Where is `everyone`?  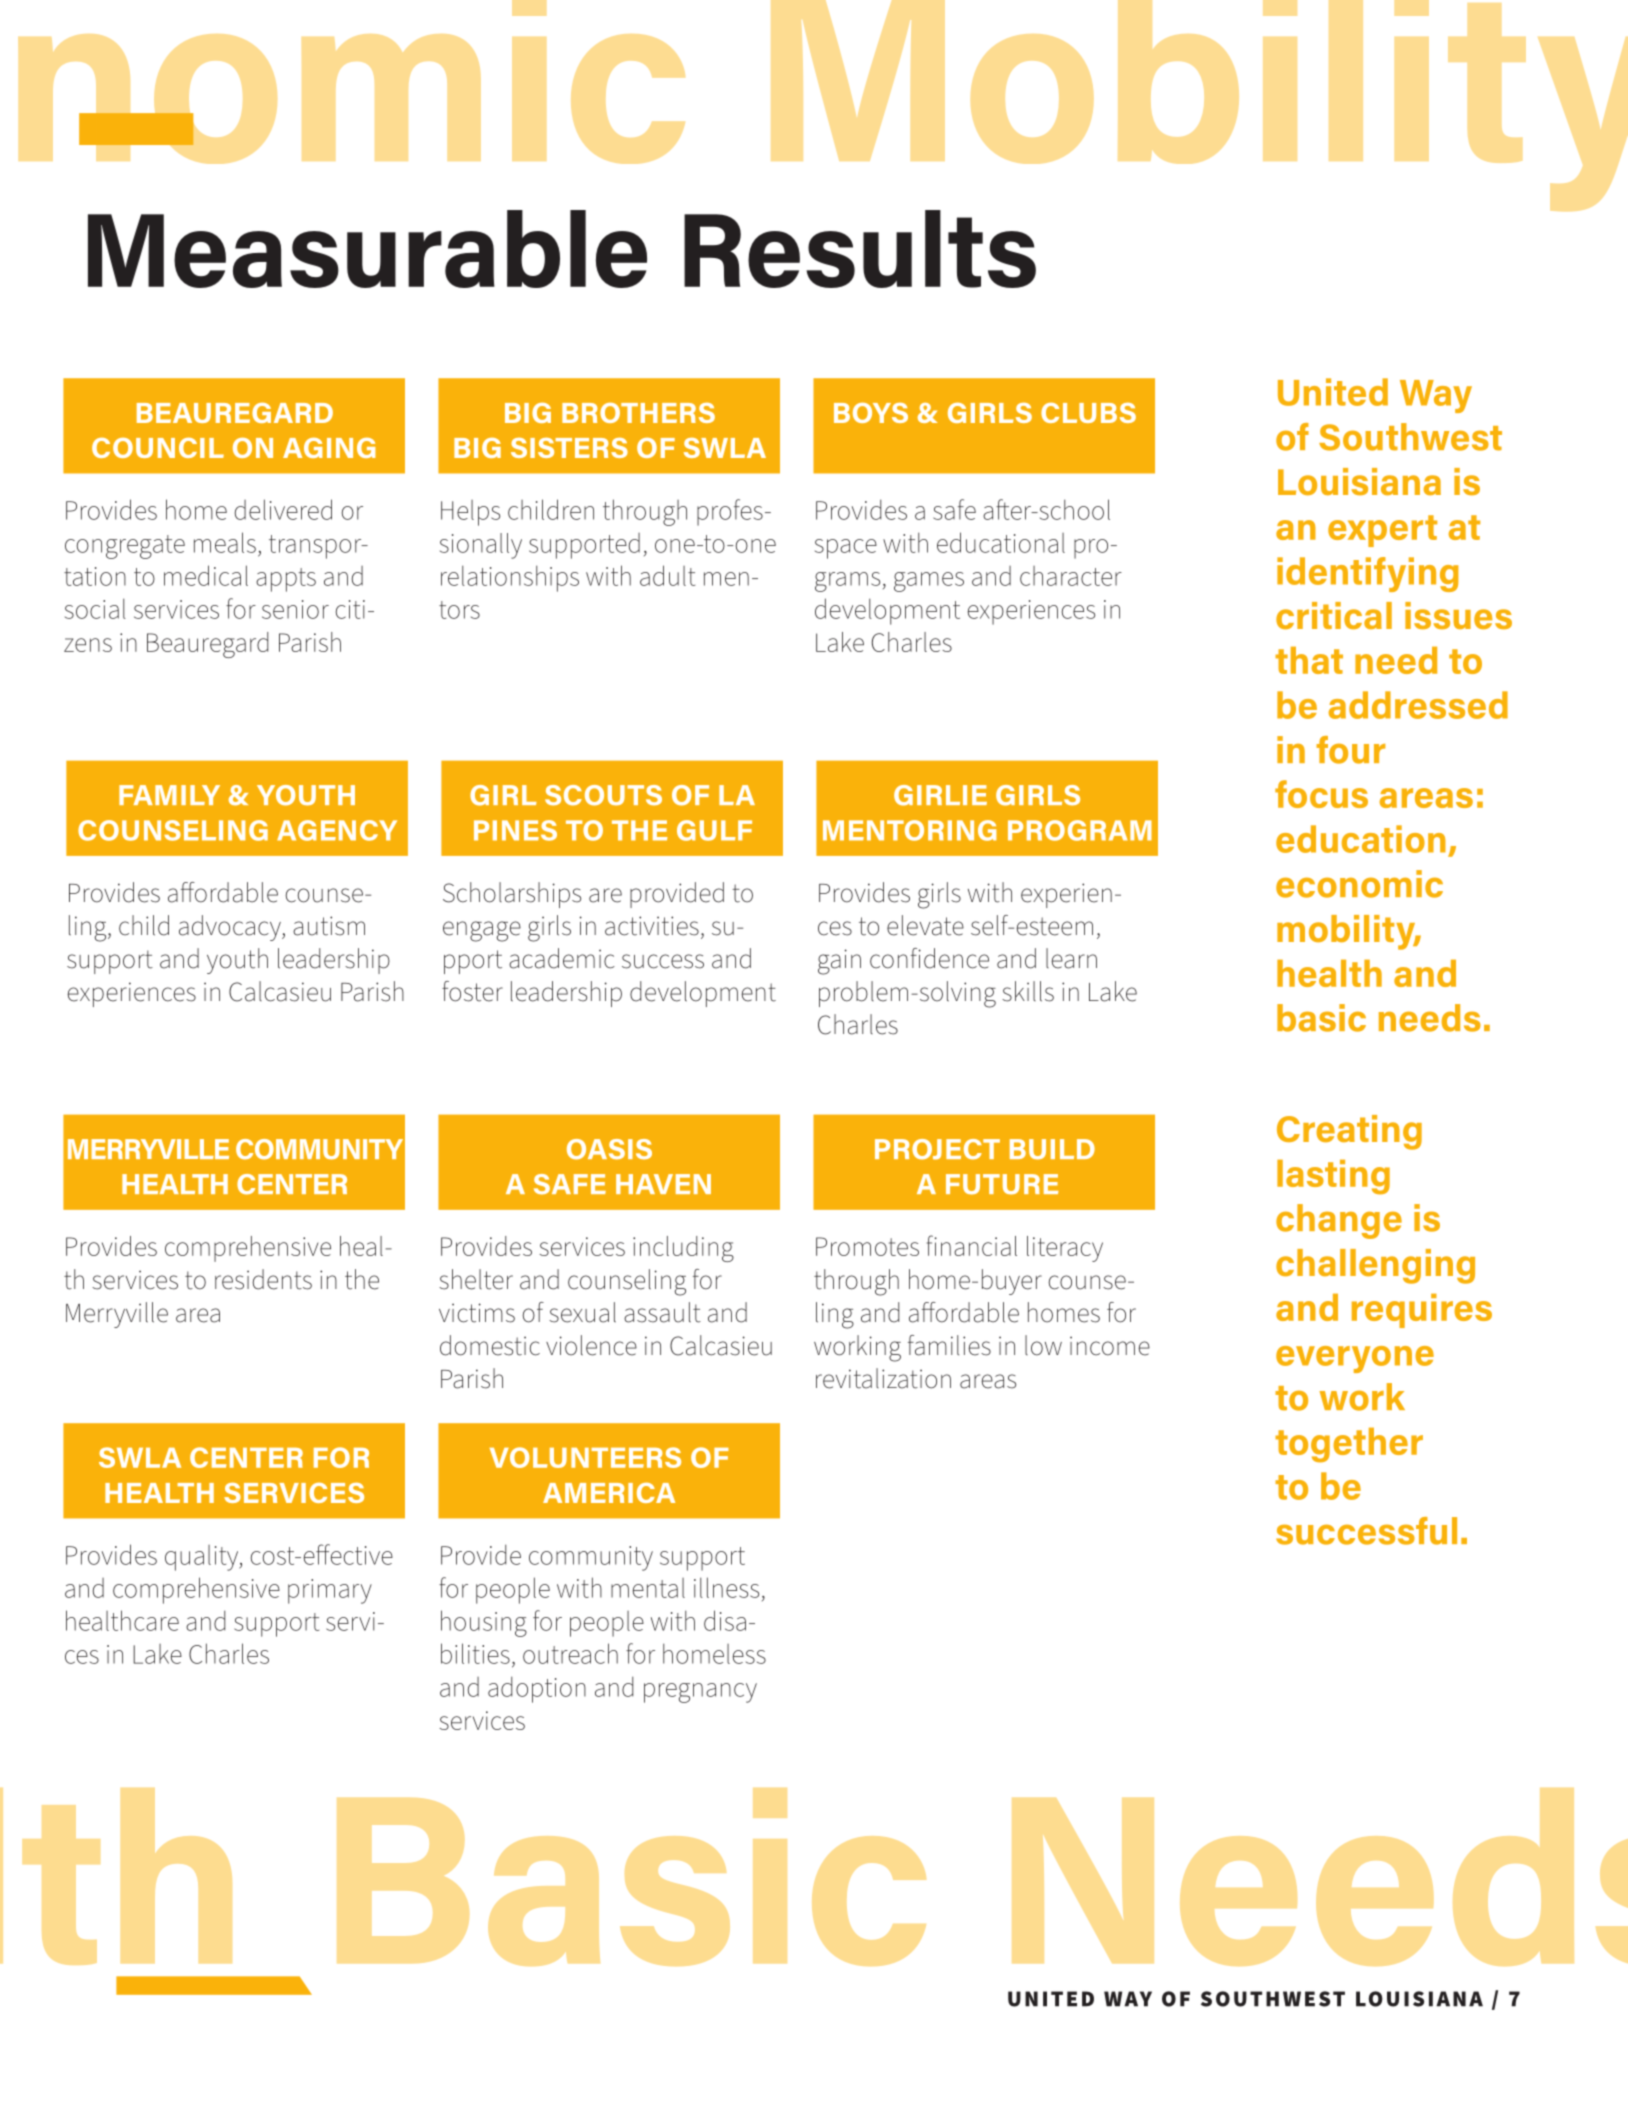 everyone is located at coordinates (1355, 1359).
